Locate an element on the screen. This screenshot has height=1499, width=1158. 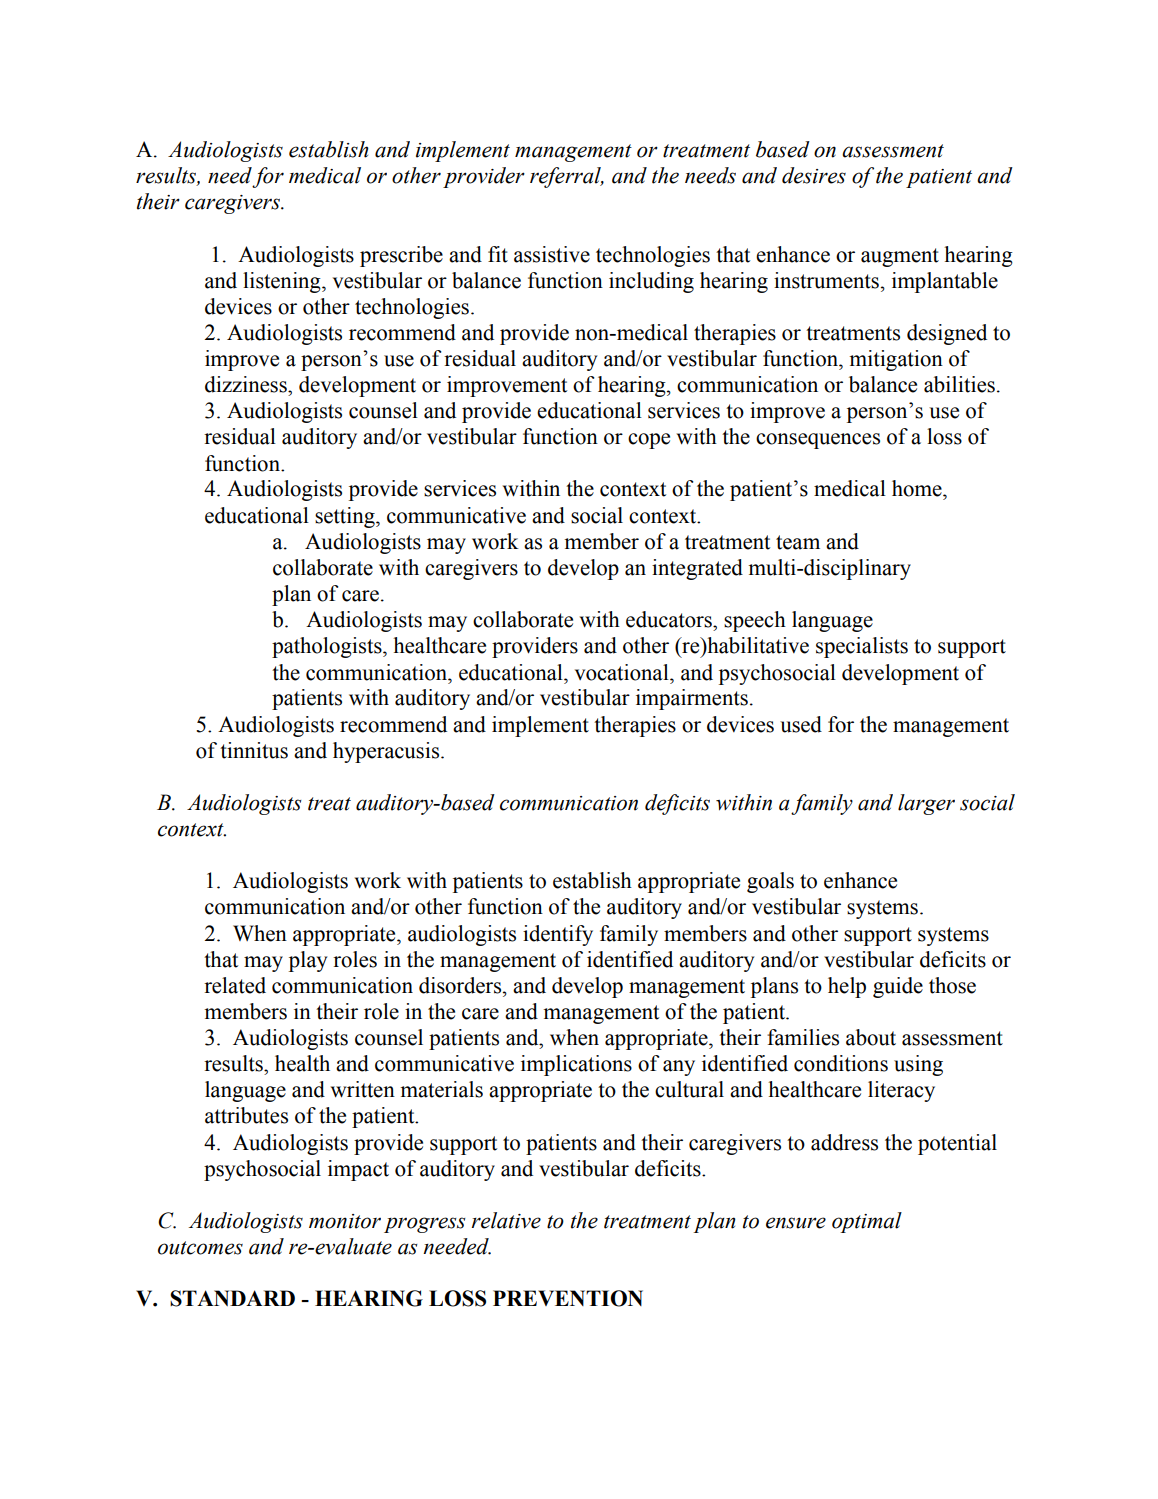
tinnitus is located at coordinates (254, 750).
